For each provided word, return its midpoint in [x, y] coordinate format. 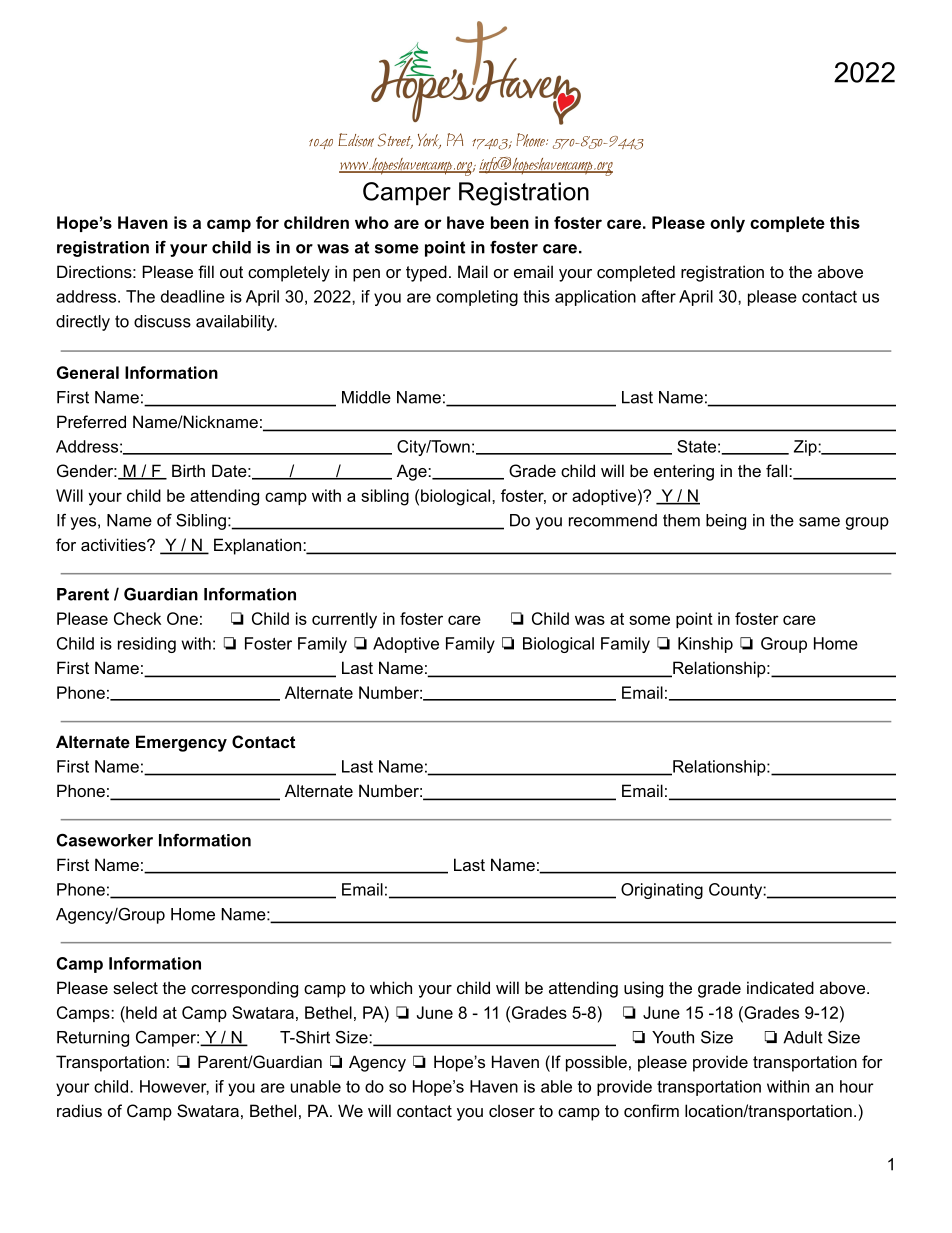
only [727, 224]
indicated [780, 987]
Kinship [705, 645]
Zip [806, 448]
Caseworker [105, 840]
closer [512, 1110]
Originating [662, 891]
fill [206, 271]
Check [137, 618]
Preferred [91, 421]
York [429, 141]
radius [79, 1110]
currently [344, 620]
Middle [366, 397]
